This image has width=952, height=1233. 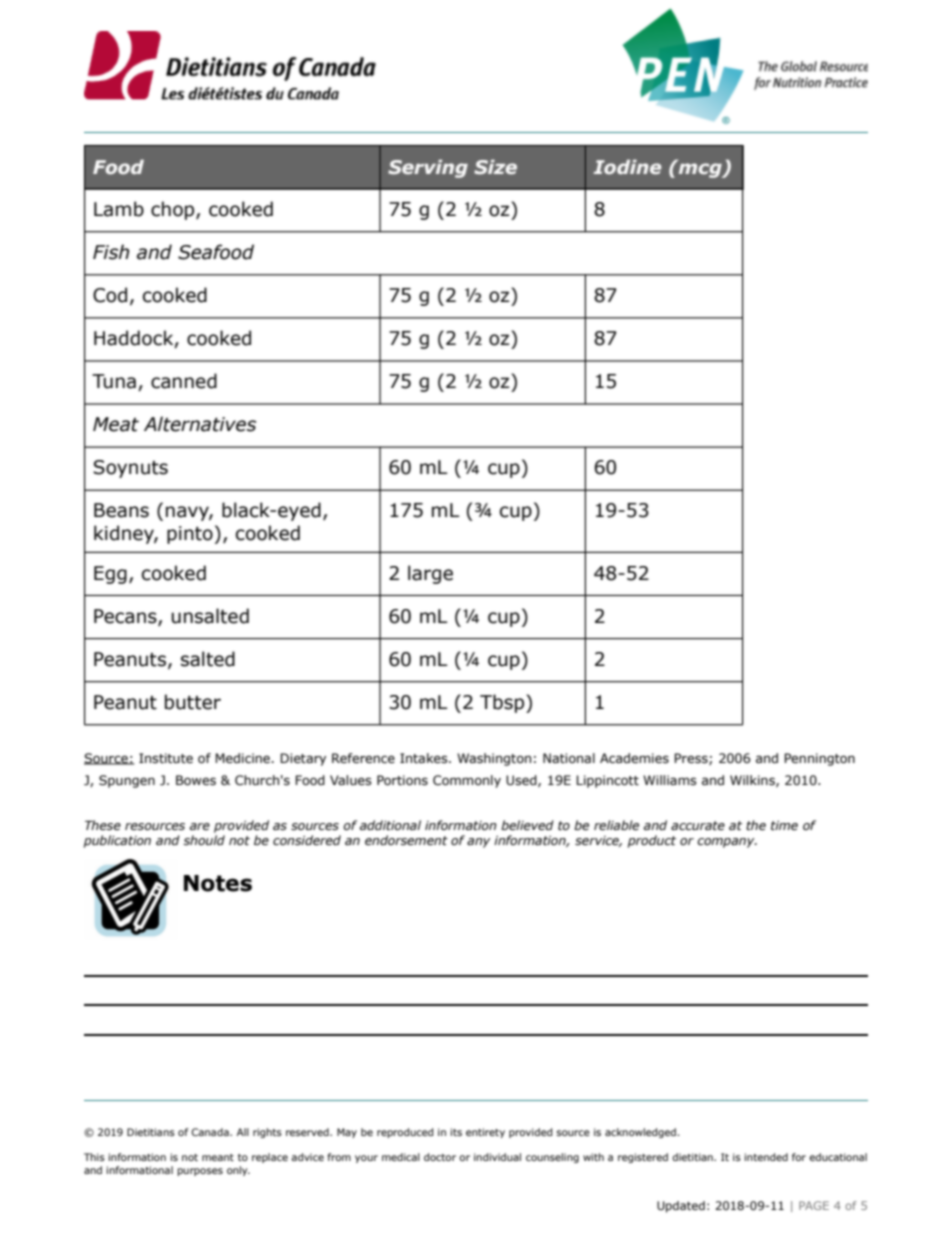 I want to click on purposes, so click(x=200, y=1172).
